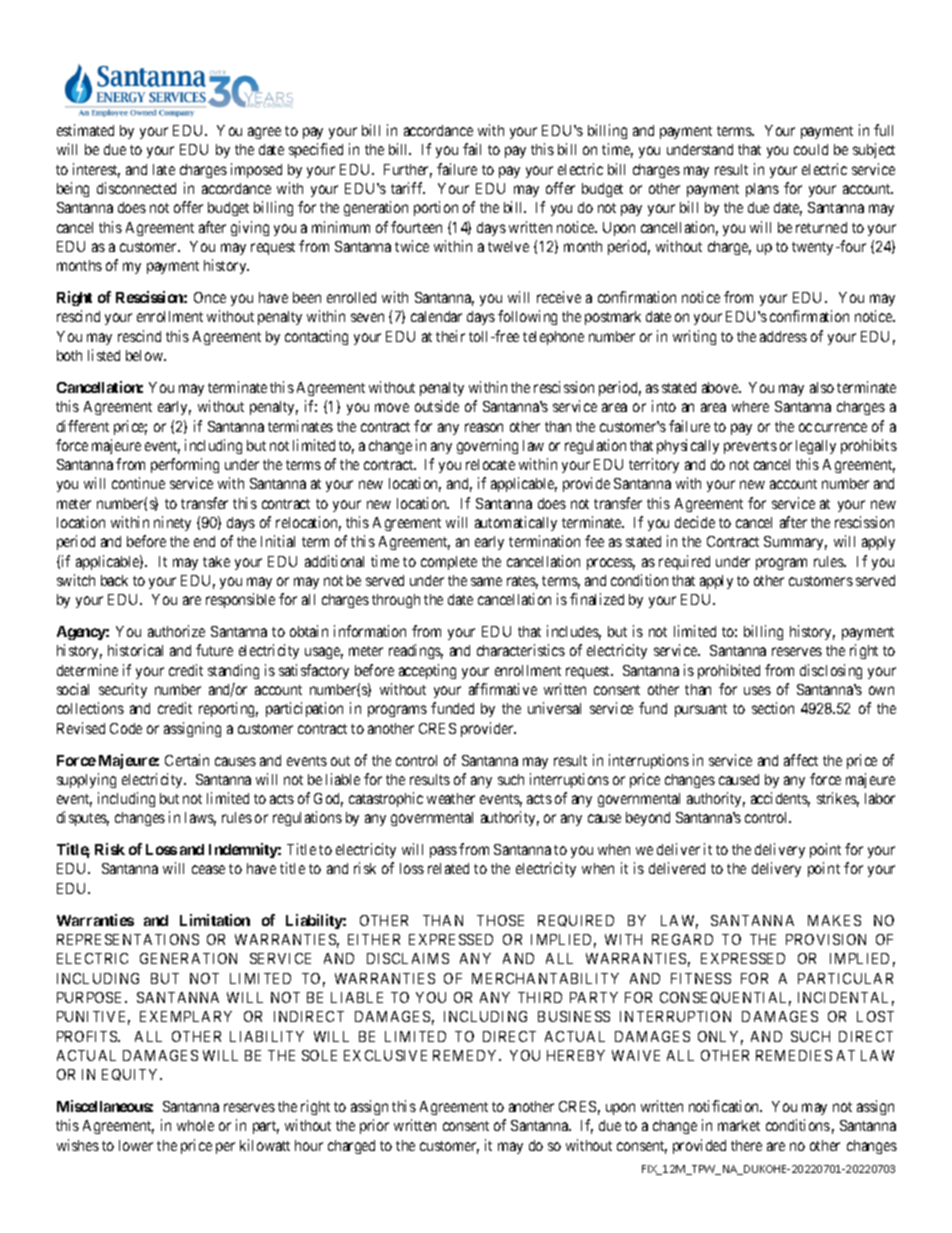  What do you see at coordinates (834, 920) in the screenshot?
I see `MAKES` at bounding box center [834, 920].
